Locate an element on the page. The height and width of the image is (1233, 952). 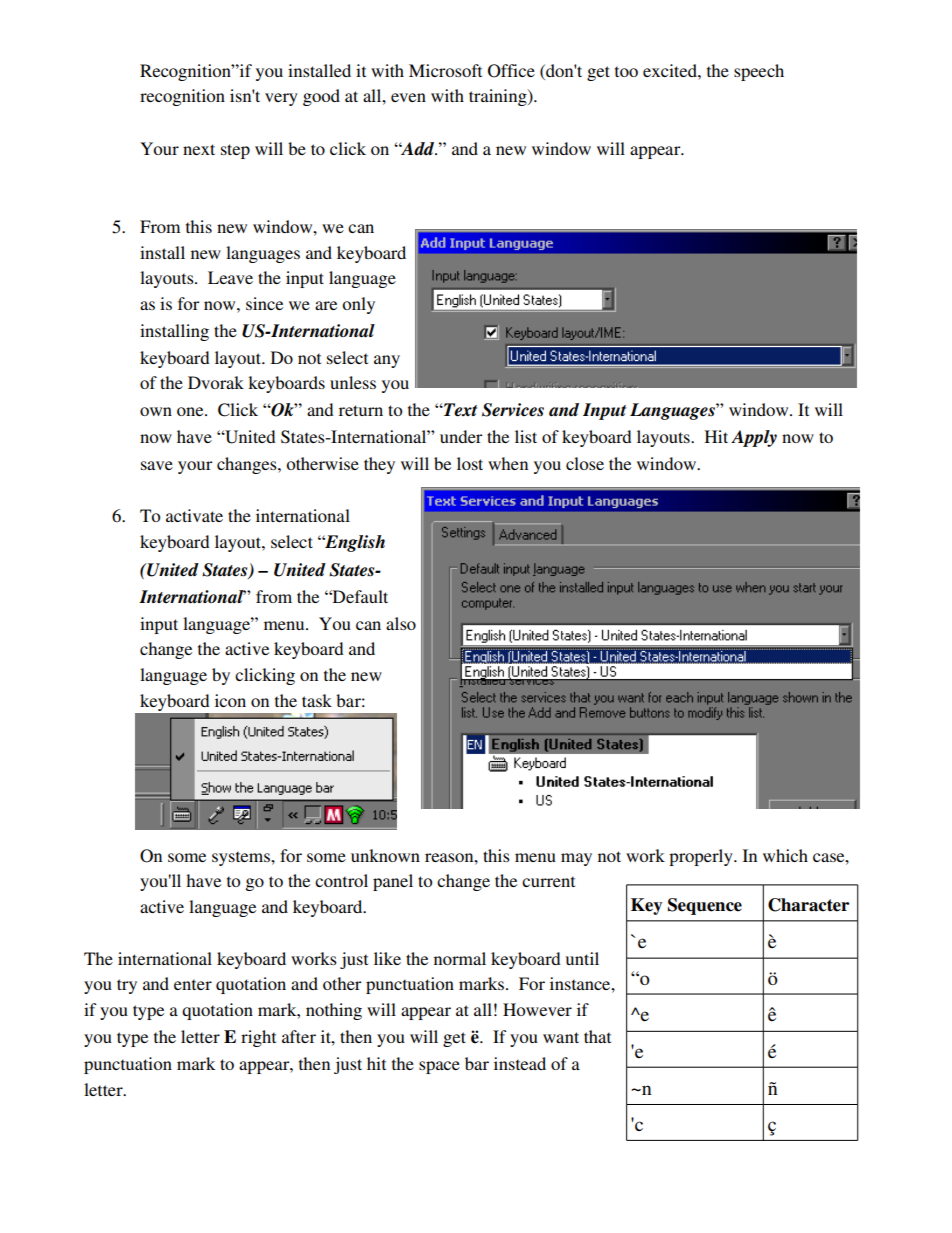
Leave is located at coordinates (230, 277).
